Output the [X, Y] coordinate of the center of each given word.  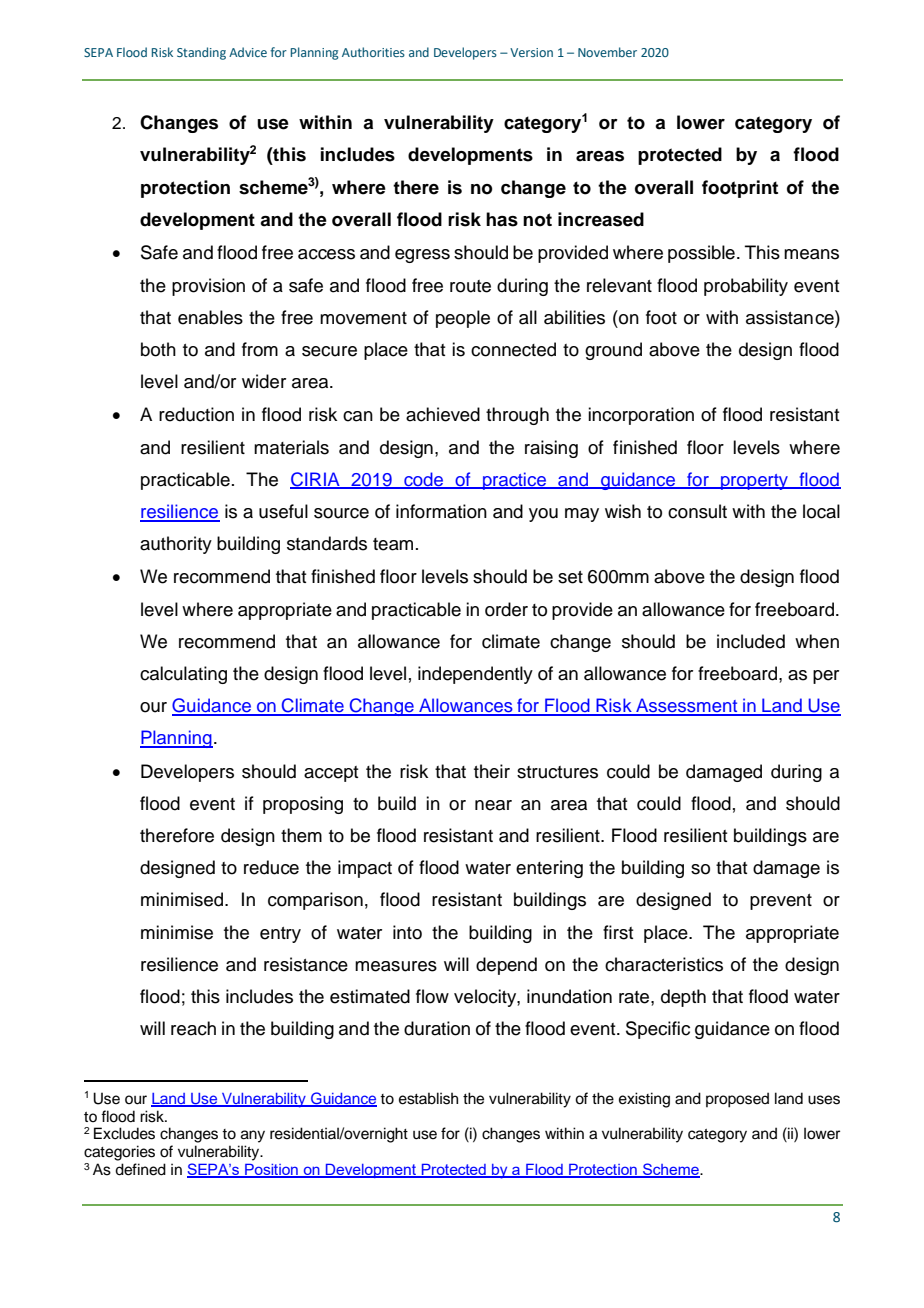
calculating [183, 675]
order [506, 609]
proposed [737, 1100]
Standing [201, 53]
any [253, 1136]
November [607, 52]
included [751, 641]
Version [531, 52]
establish [428, 1098]
